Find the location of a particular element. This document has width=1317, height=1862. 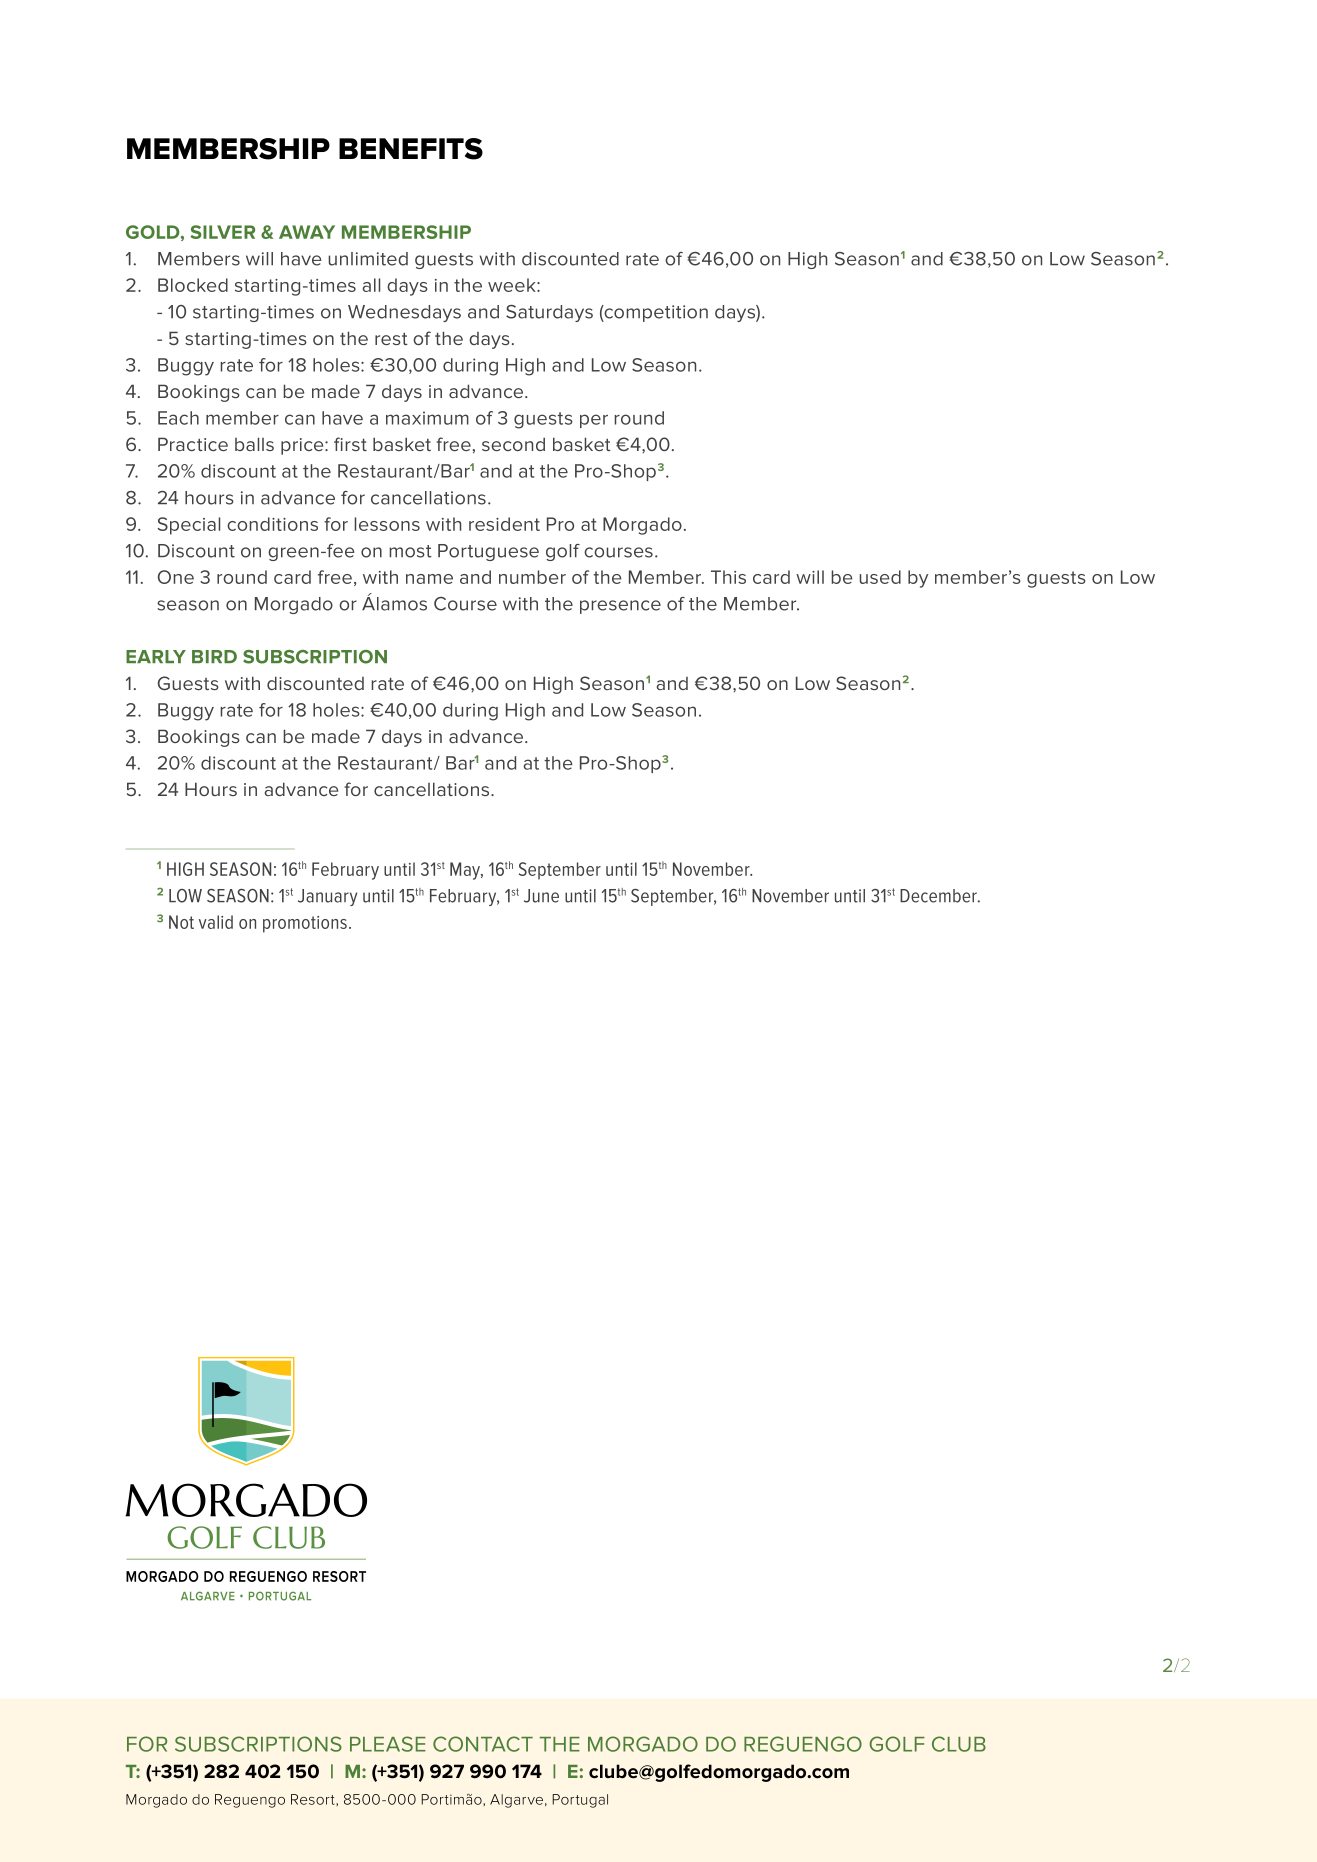

BENEFITS is located at coordinates (411, 149).
